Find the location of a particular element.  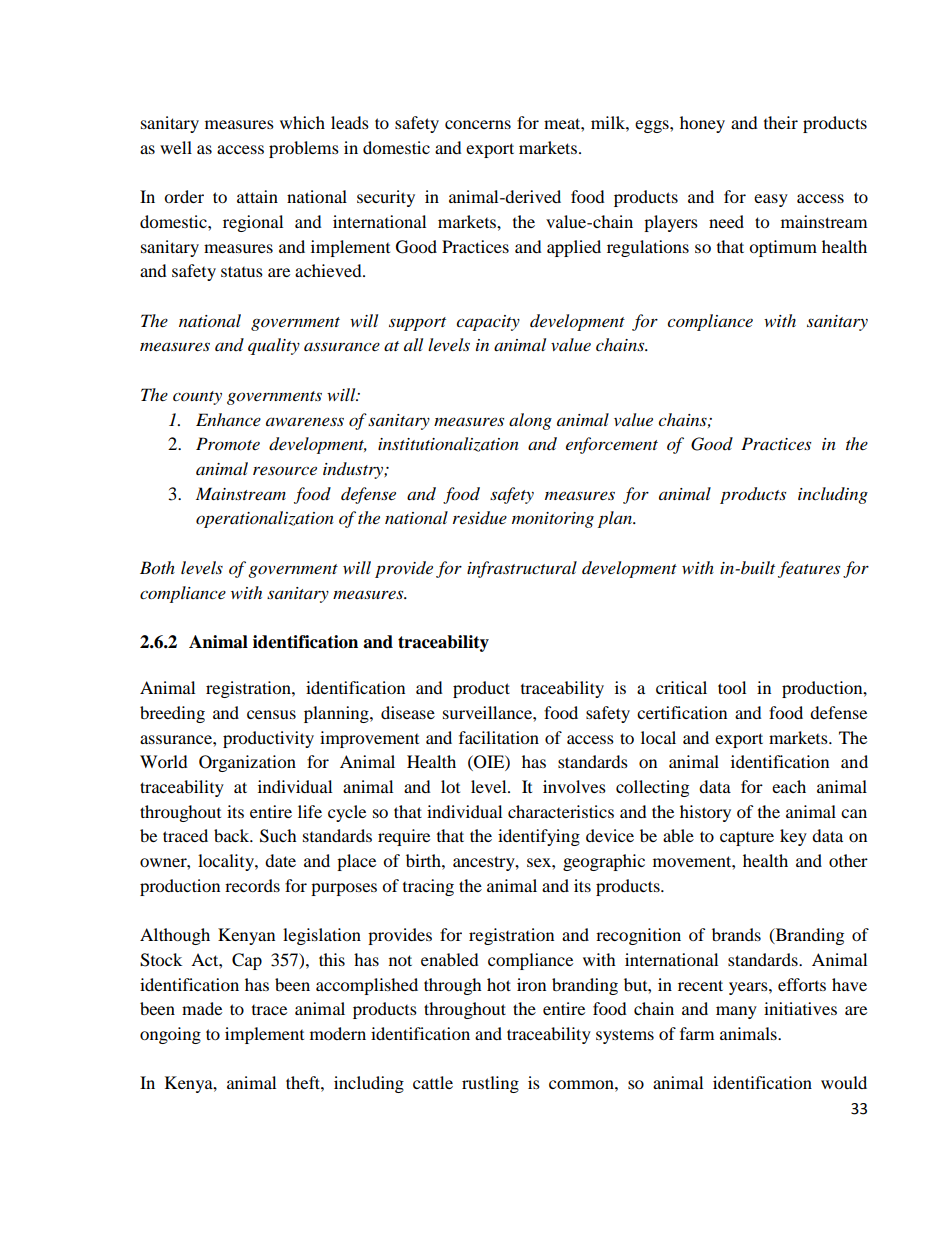

concerns is located at coordinates (478, 124).
